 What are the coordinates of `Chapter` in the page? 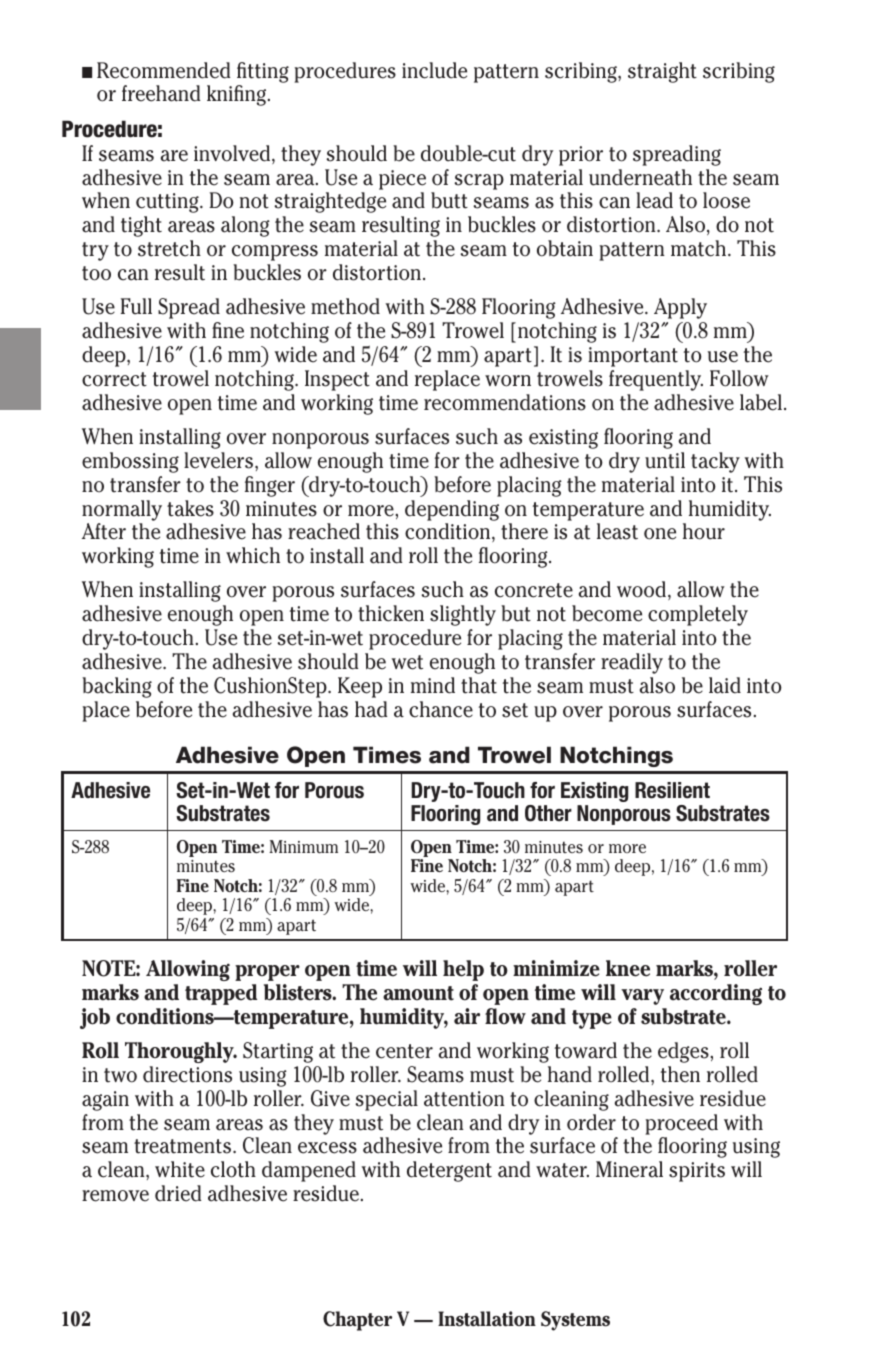 It's located at (357, 1321).
